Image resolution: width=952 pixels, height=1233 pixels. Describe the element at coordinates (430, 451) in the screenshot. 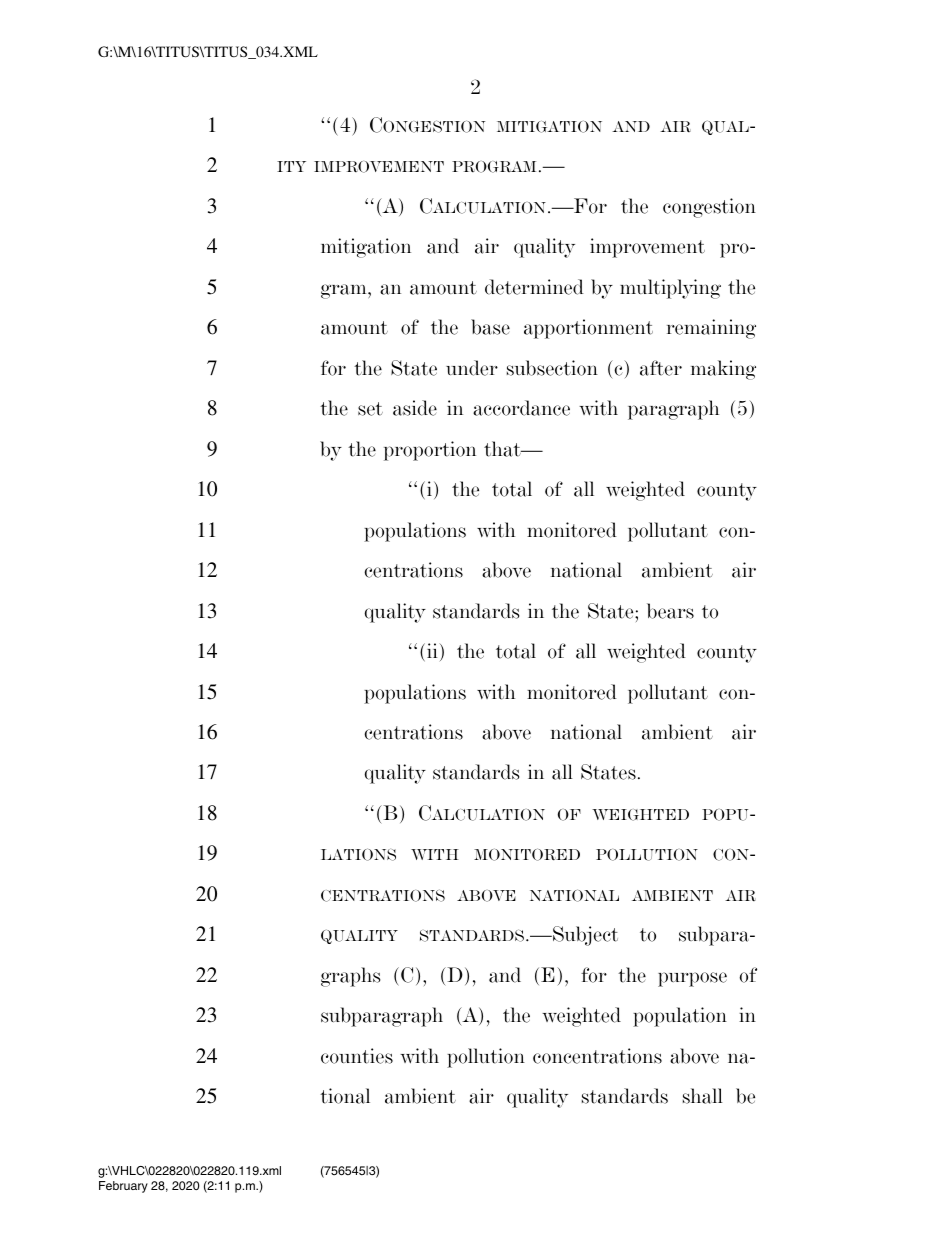

I see `proportion` at that location.
